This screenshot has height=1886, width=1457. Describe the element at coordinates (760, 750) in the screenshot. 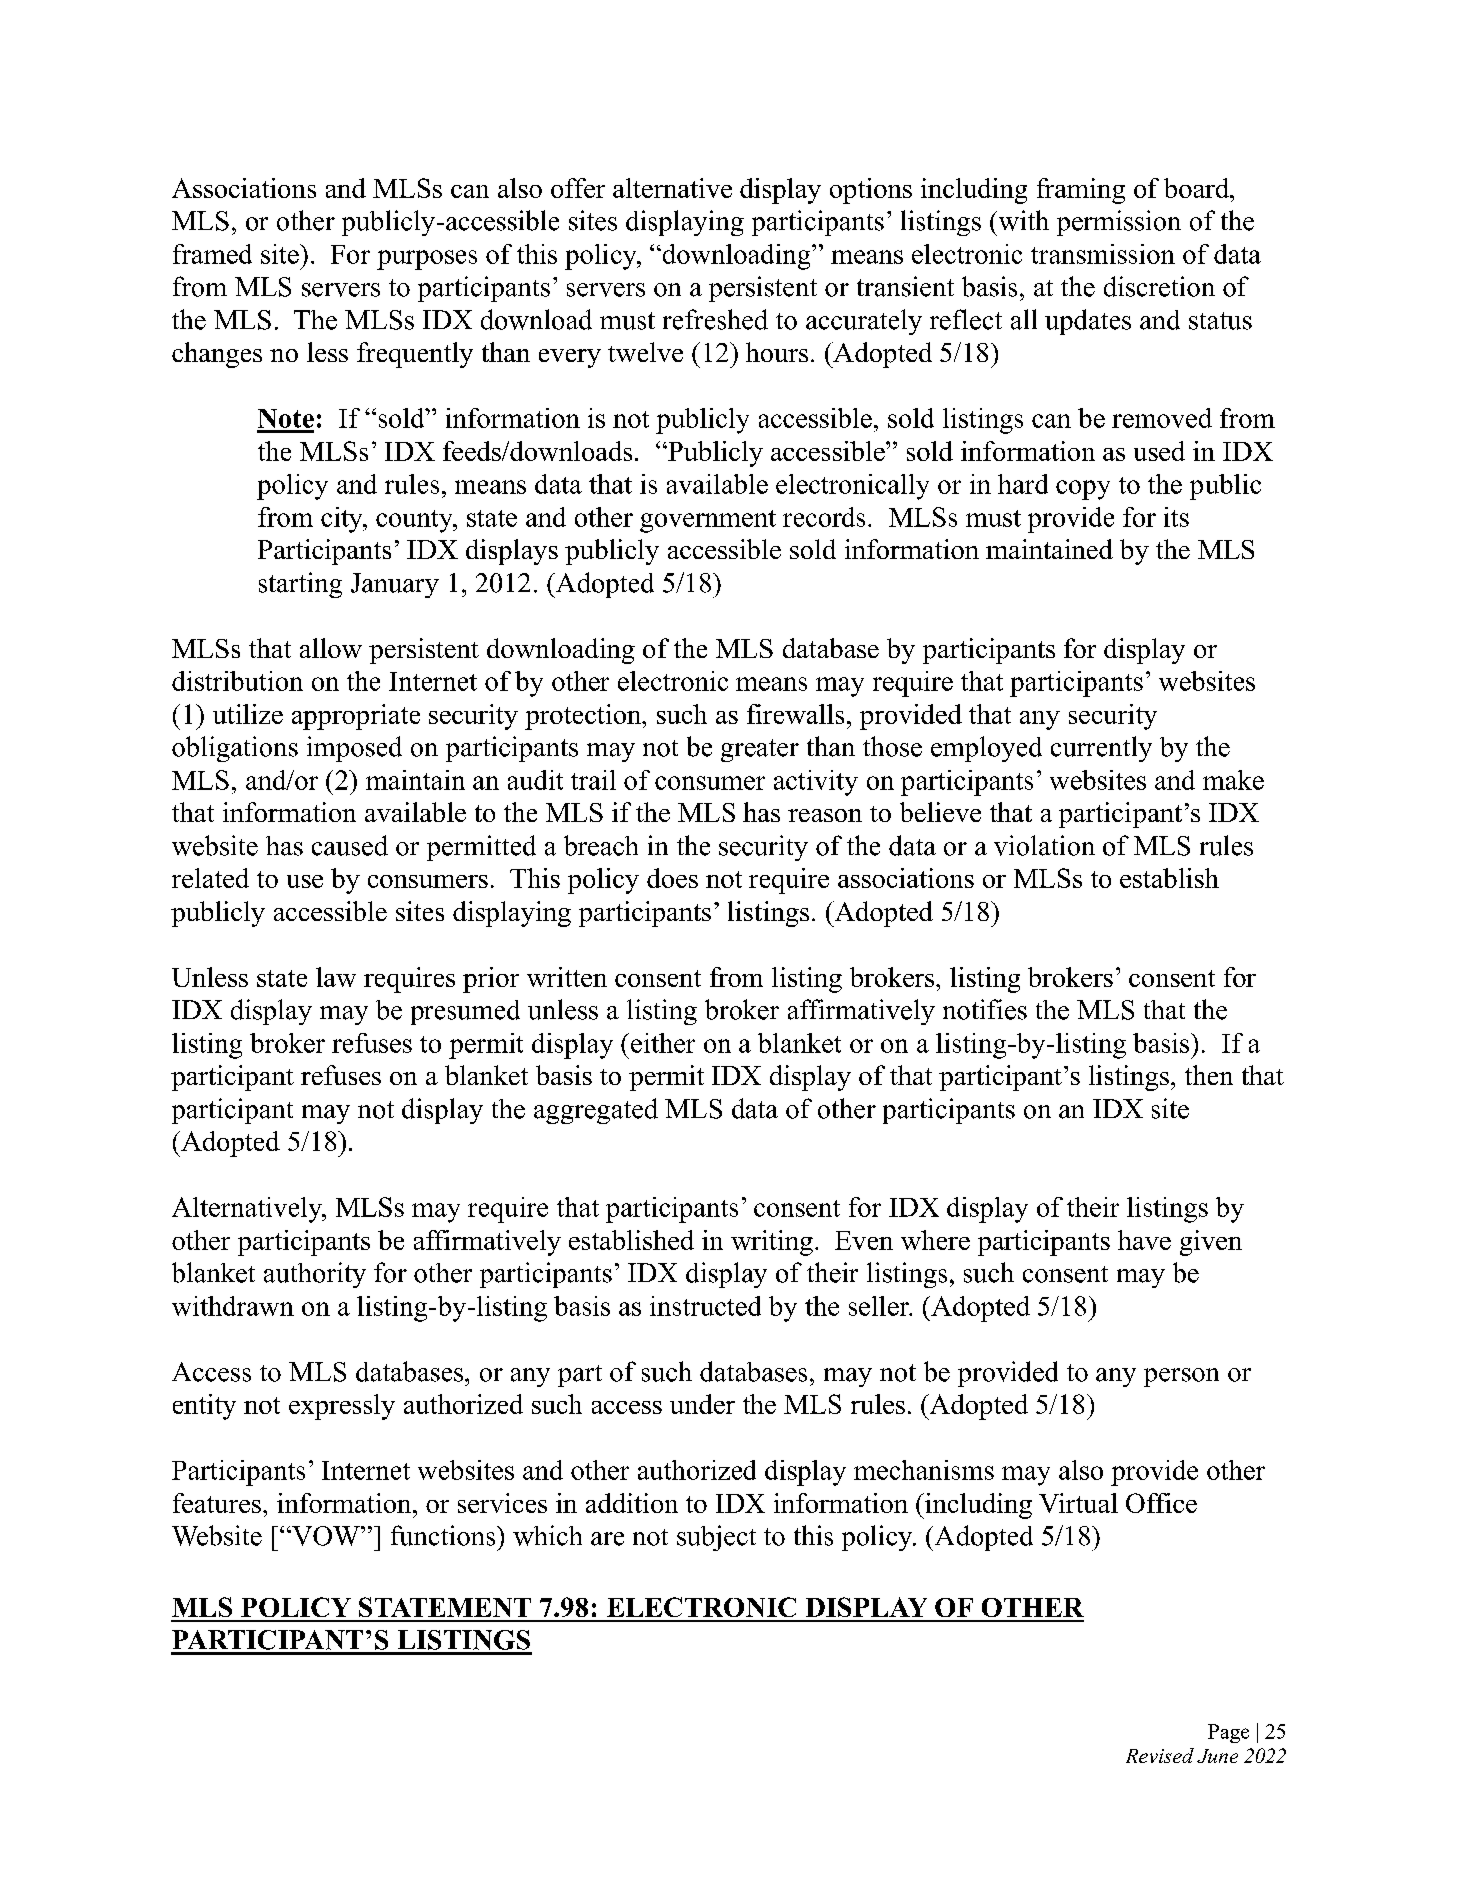

I see `greater` at that location.
